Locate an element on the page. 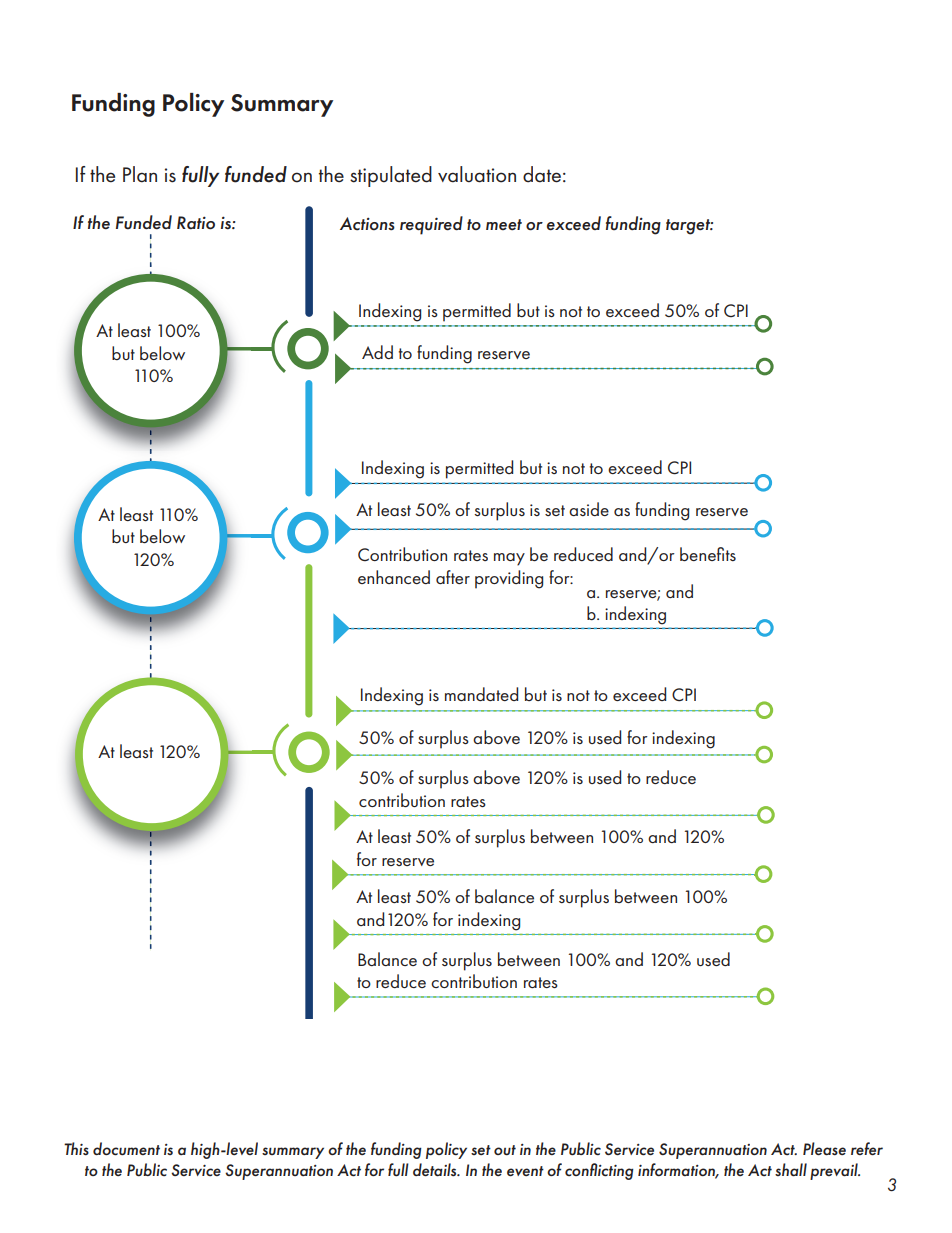 This page has height=1233, width=952. valuation is located at coordinates (477, 174).
